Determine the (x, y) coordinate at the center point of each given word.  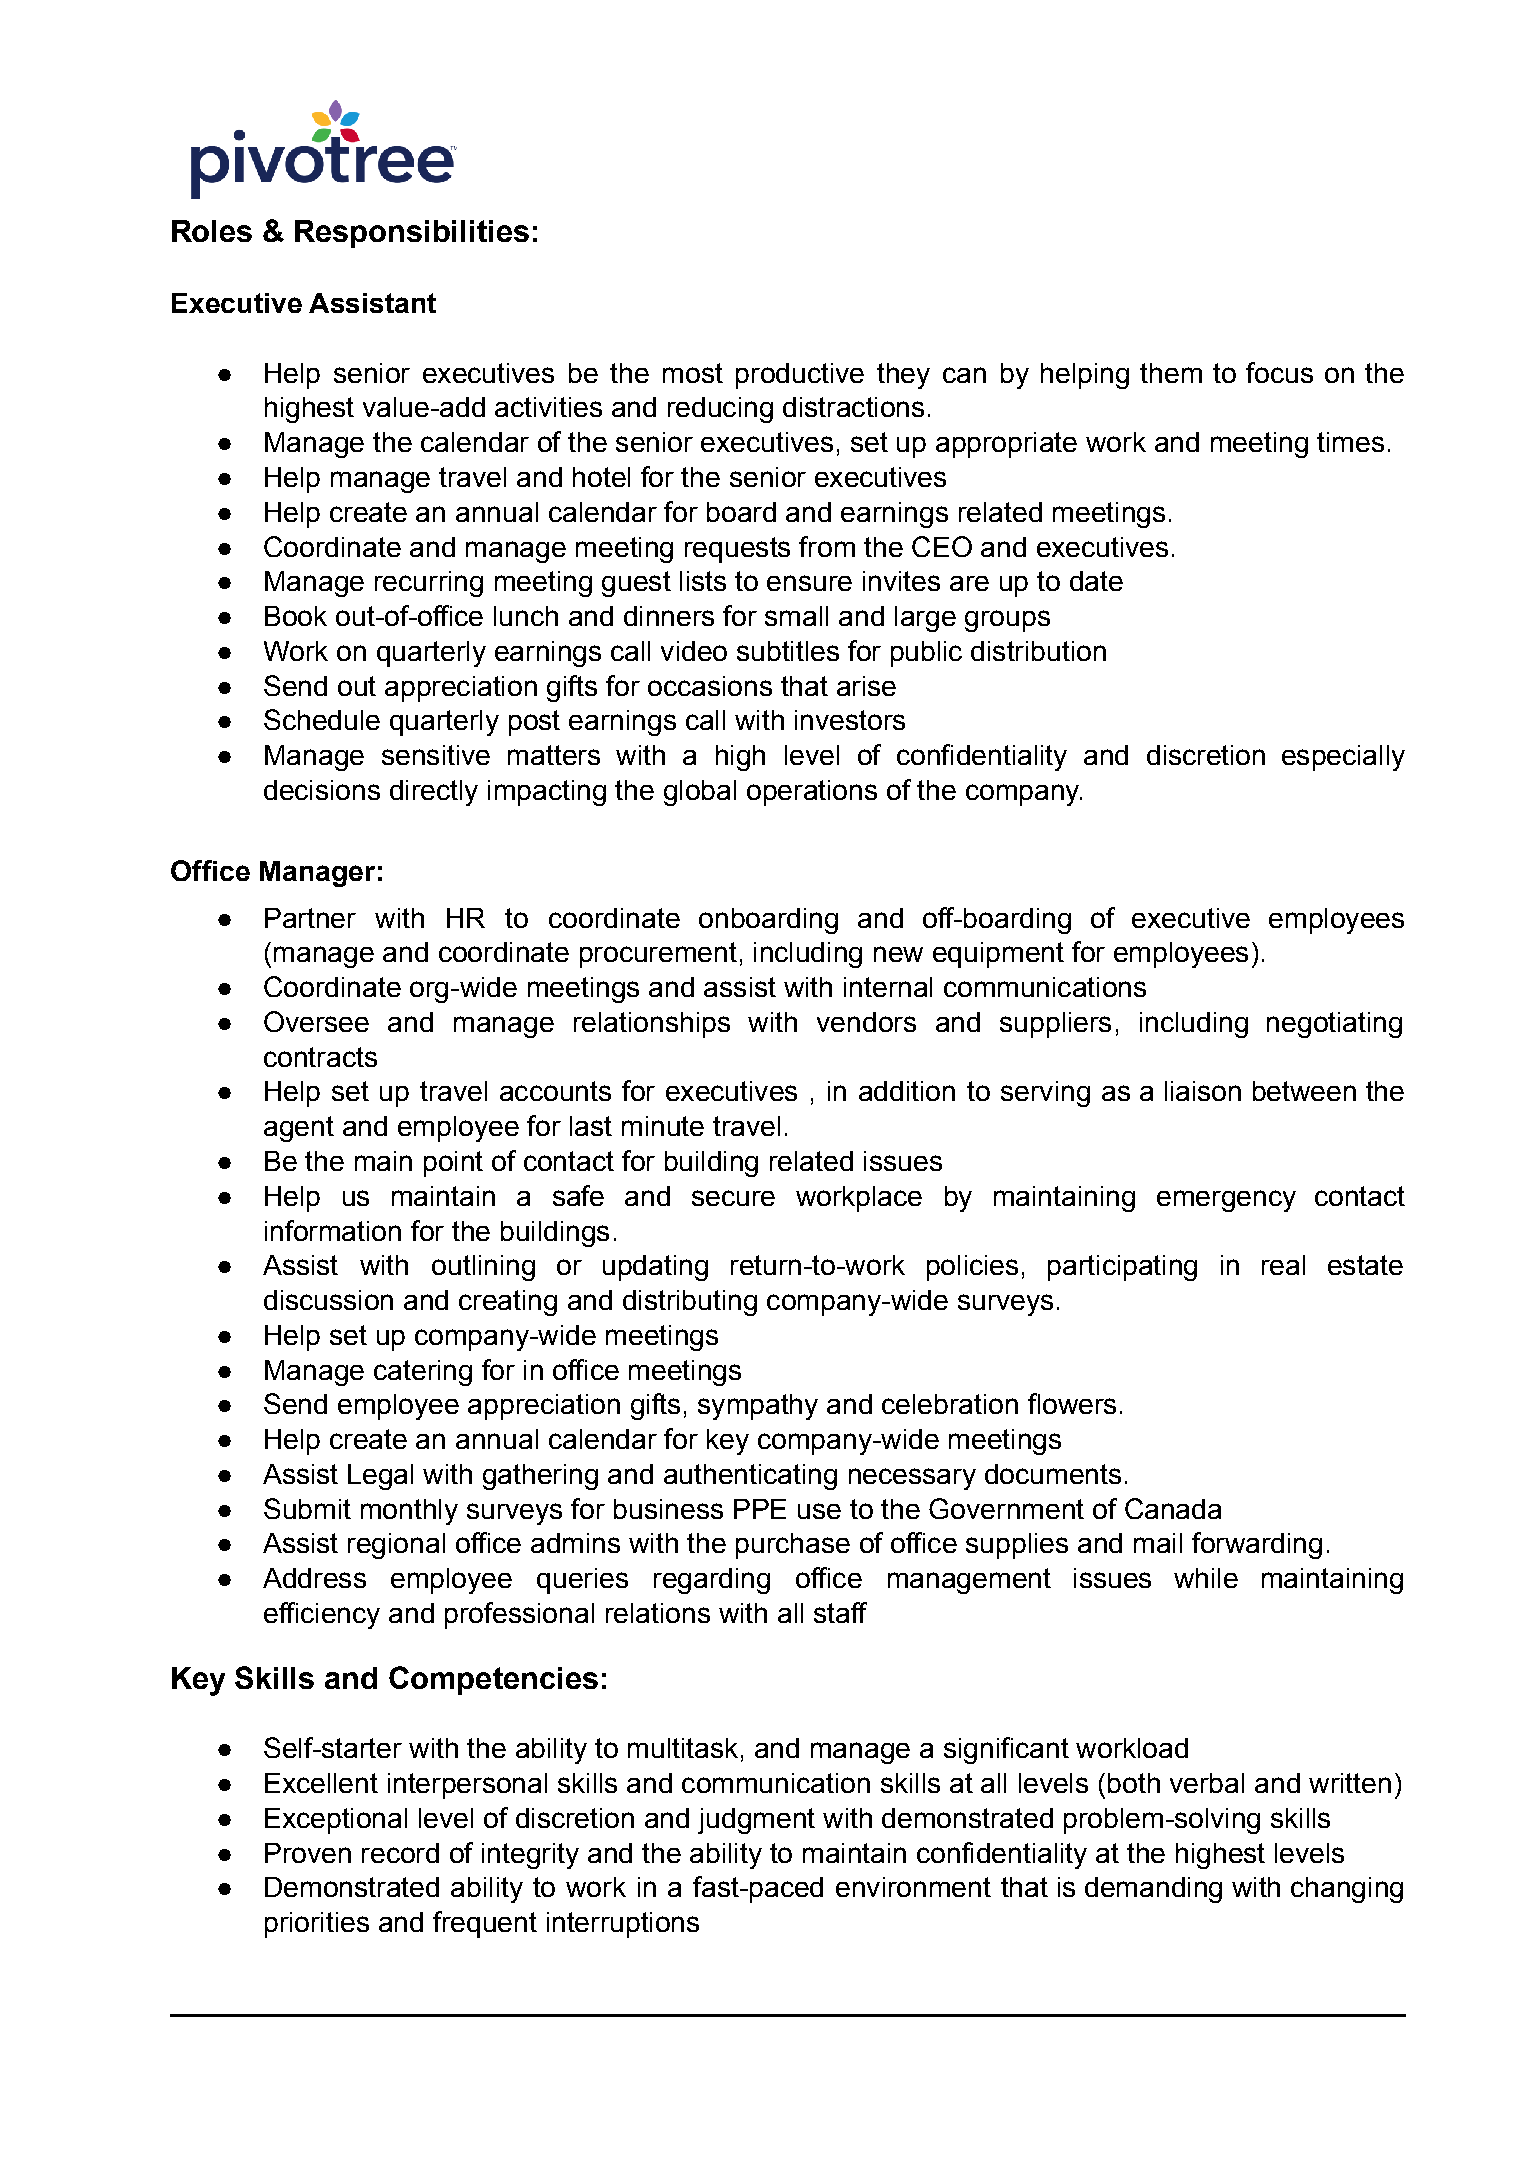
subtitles (788, 651)
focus (1279, 372)
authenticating (750, 1477)
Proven (308, 1853)
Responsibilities (412, 234)
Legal (380, 1477)
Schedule (322, 719)
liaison (1203, 1091)
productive (800, 376)
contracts (320, 1057)
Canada (1173, 1508)
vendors (866, 1022)
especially (1343, 758)
